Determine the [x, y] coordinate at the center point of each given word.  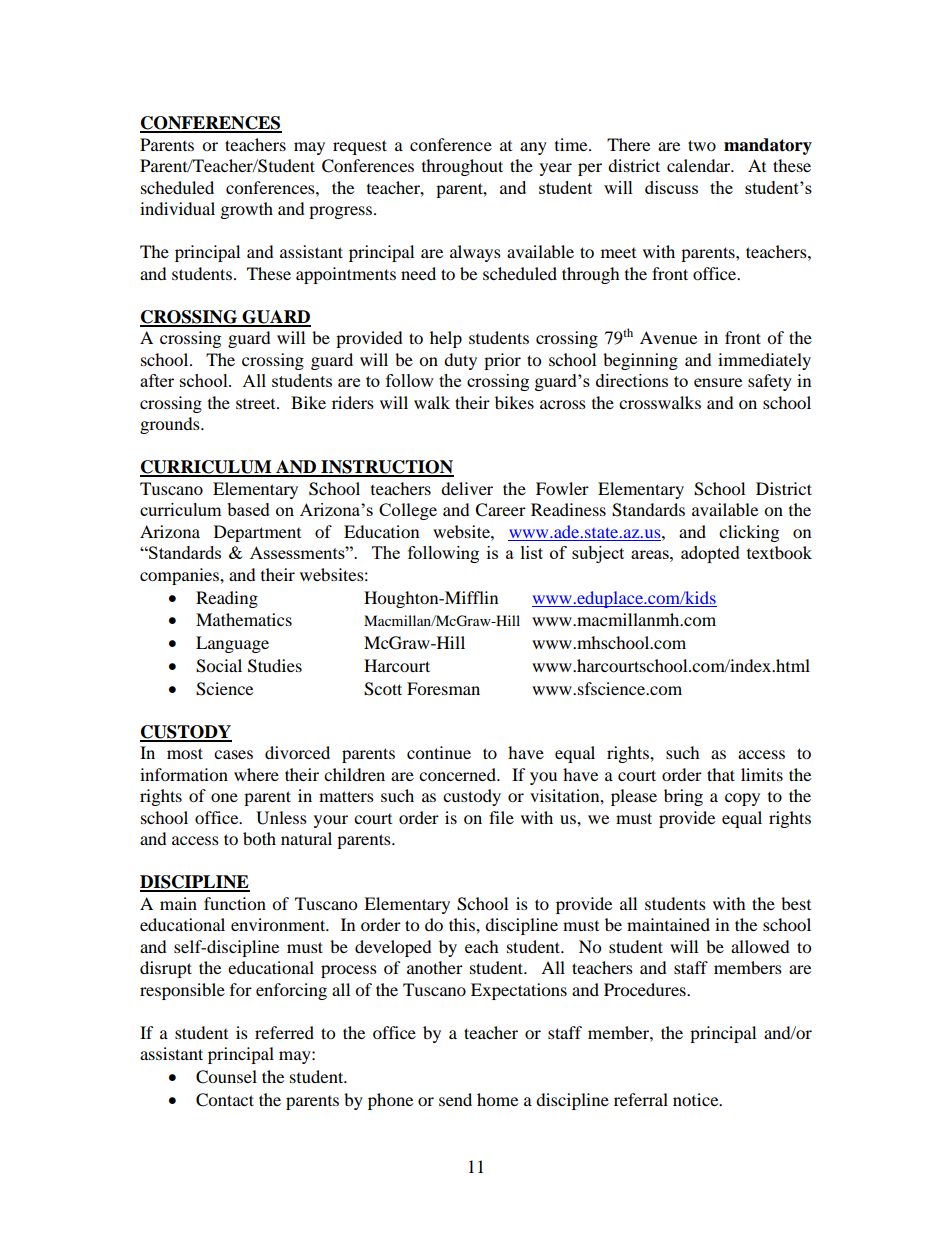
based [248, 509]
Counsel [226, 1077]
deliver [467, 488]
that [721, 774]
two [702, 145]
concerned [458, 774]
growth [247, 210]
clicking [749, 533]
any [533, 148]
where [256, 774]
